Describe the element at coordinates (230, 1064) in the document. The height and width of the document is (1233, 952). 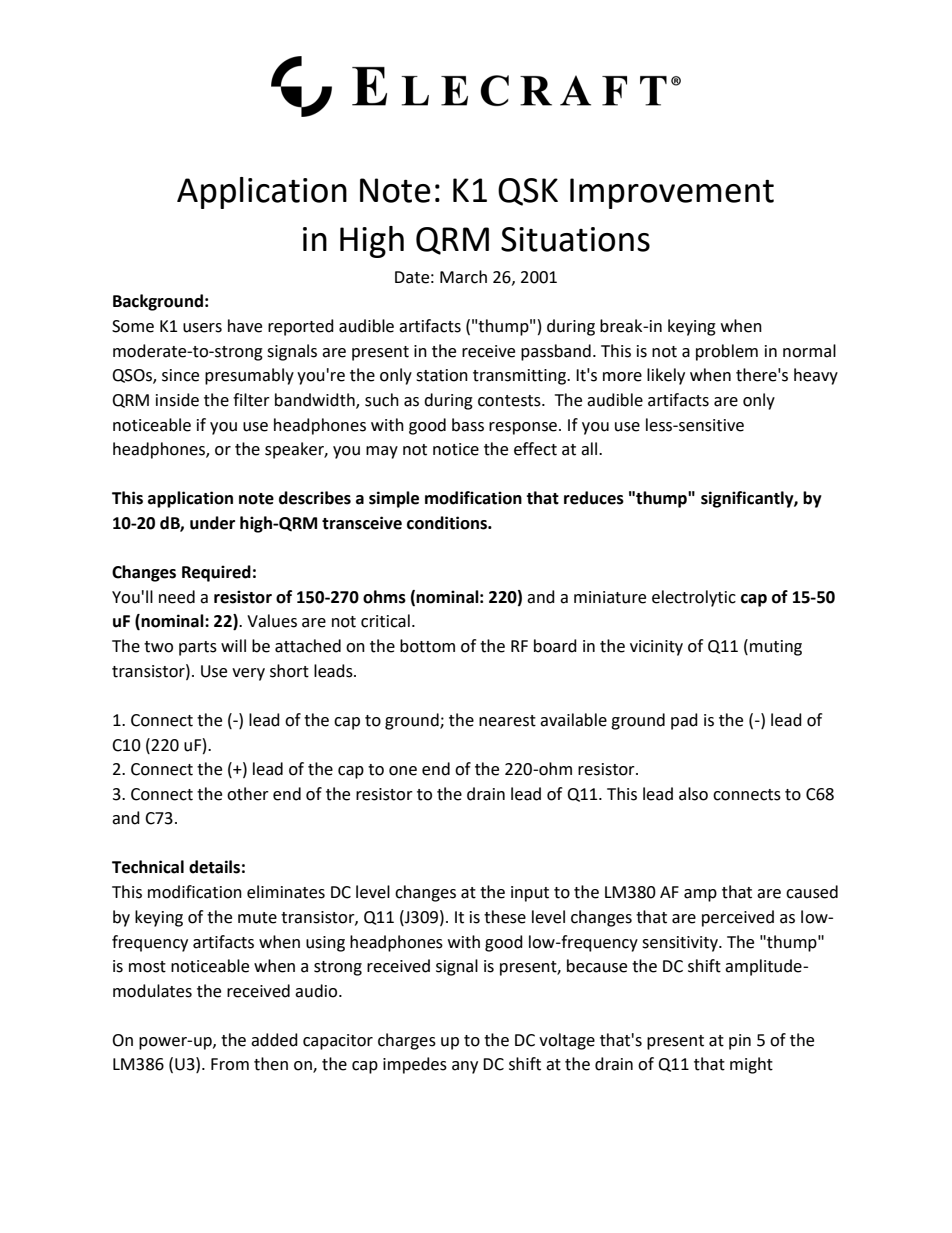
I see `From` at that location.
